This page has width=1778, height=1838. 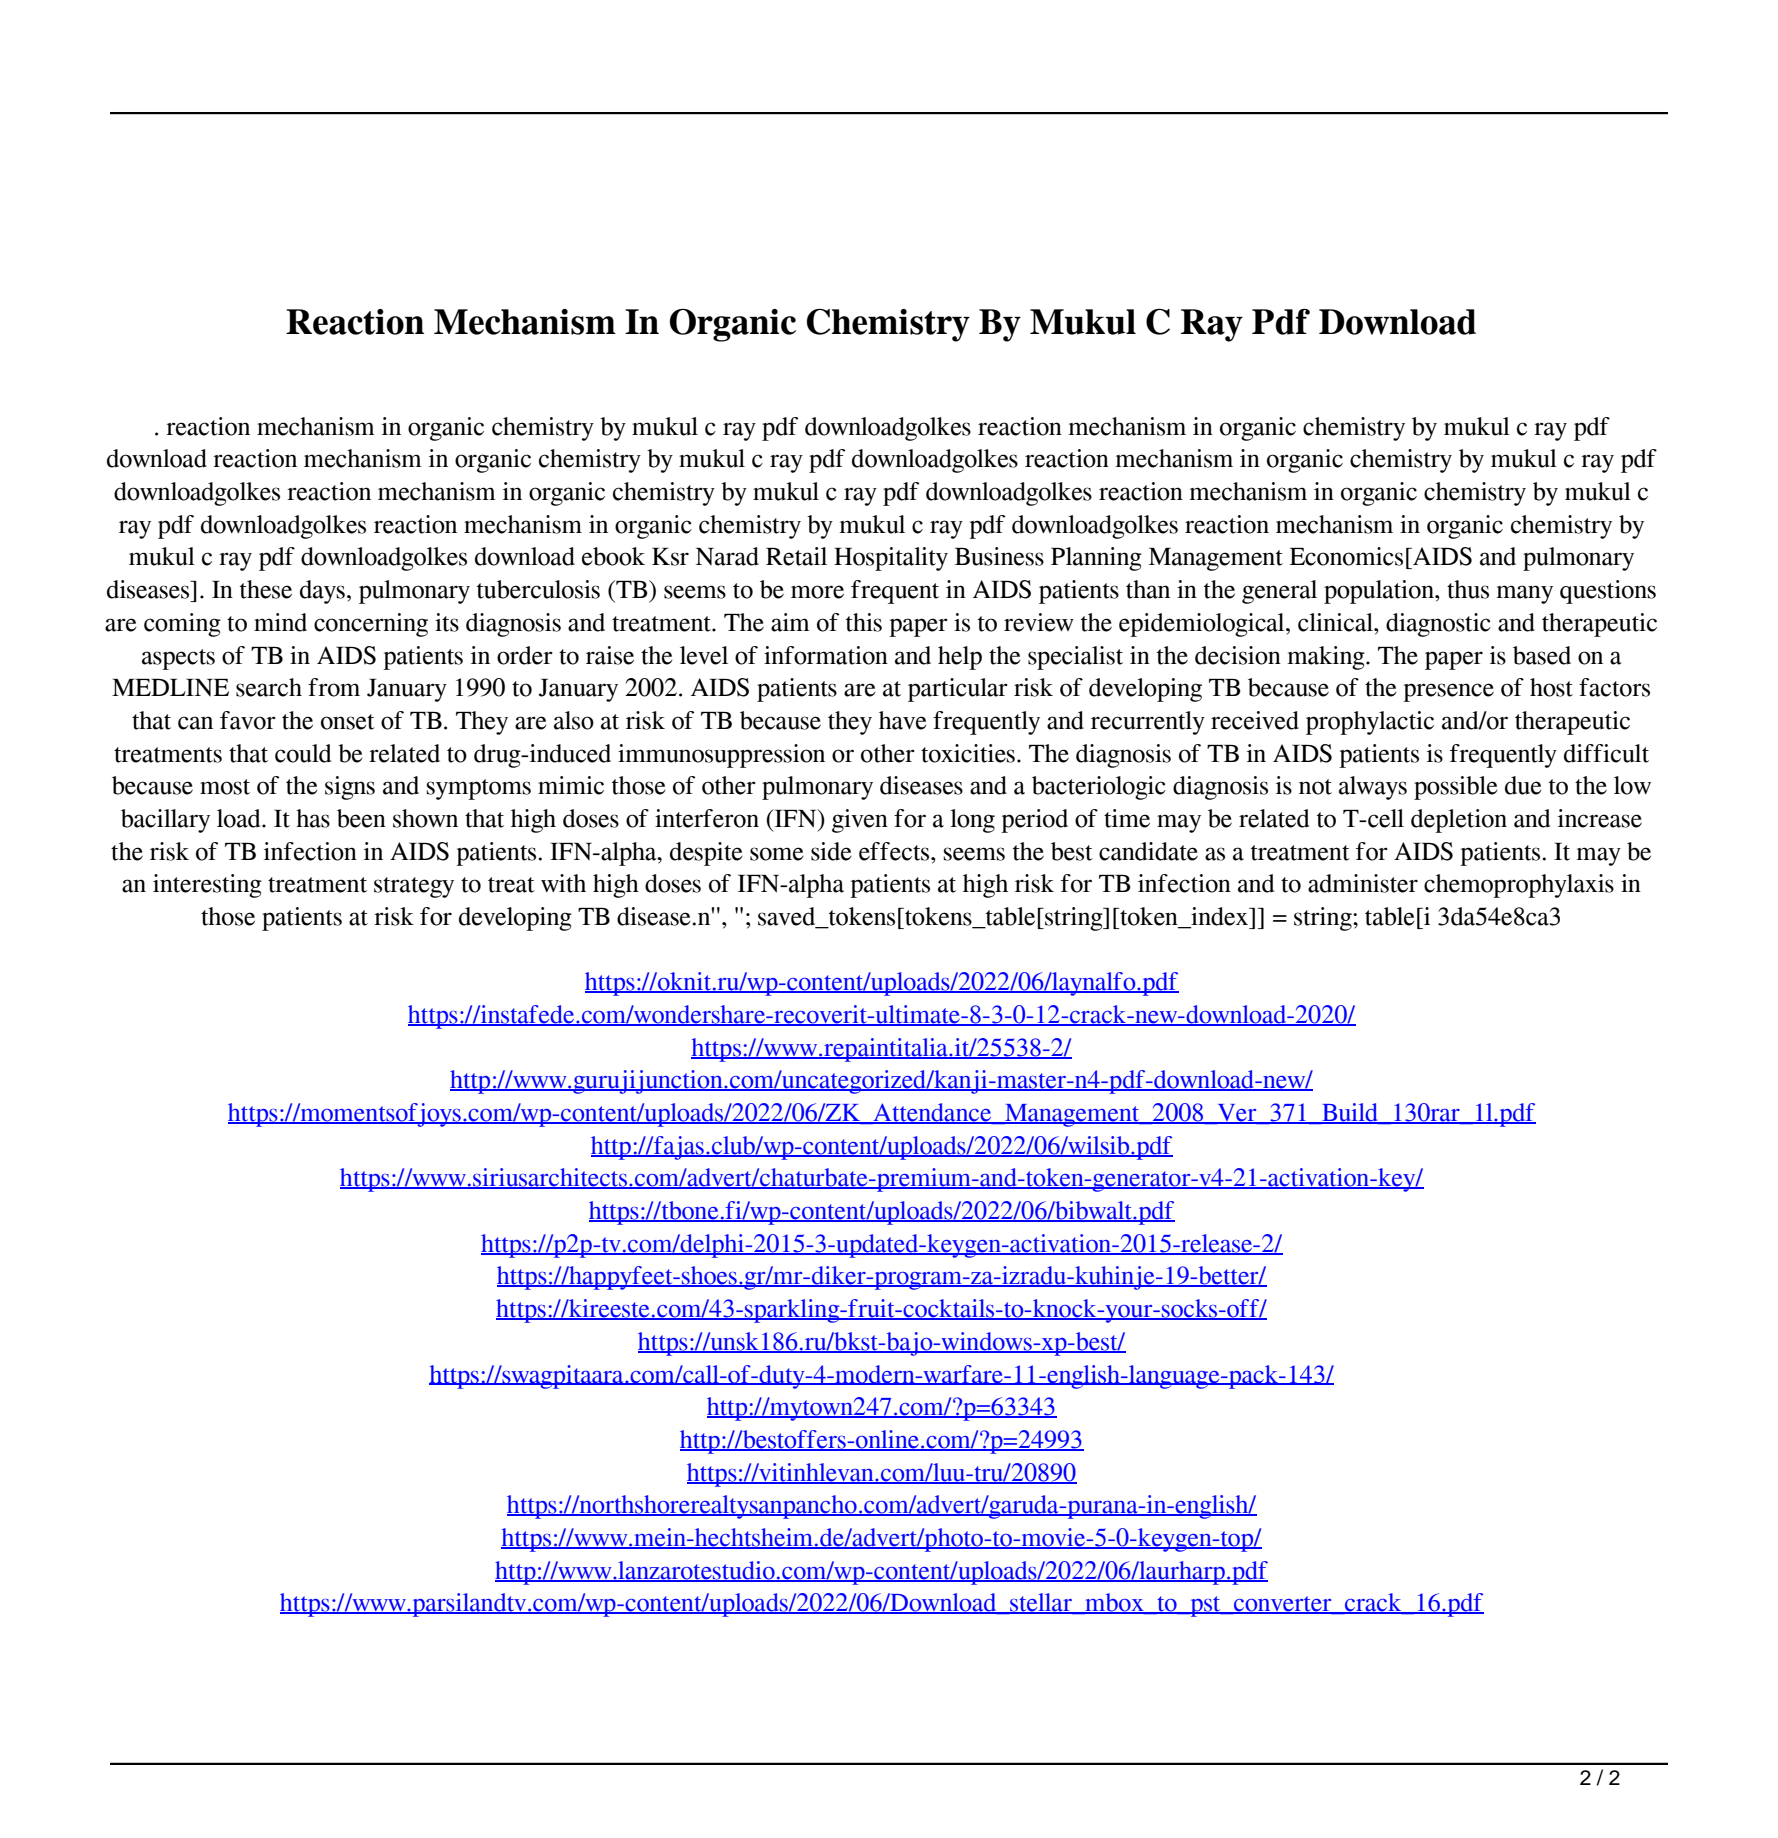 What do you see at coordinates (895, 851) in the page?
I see `effects` at bounding box center [895, 851].
